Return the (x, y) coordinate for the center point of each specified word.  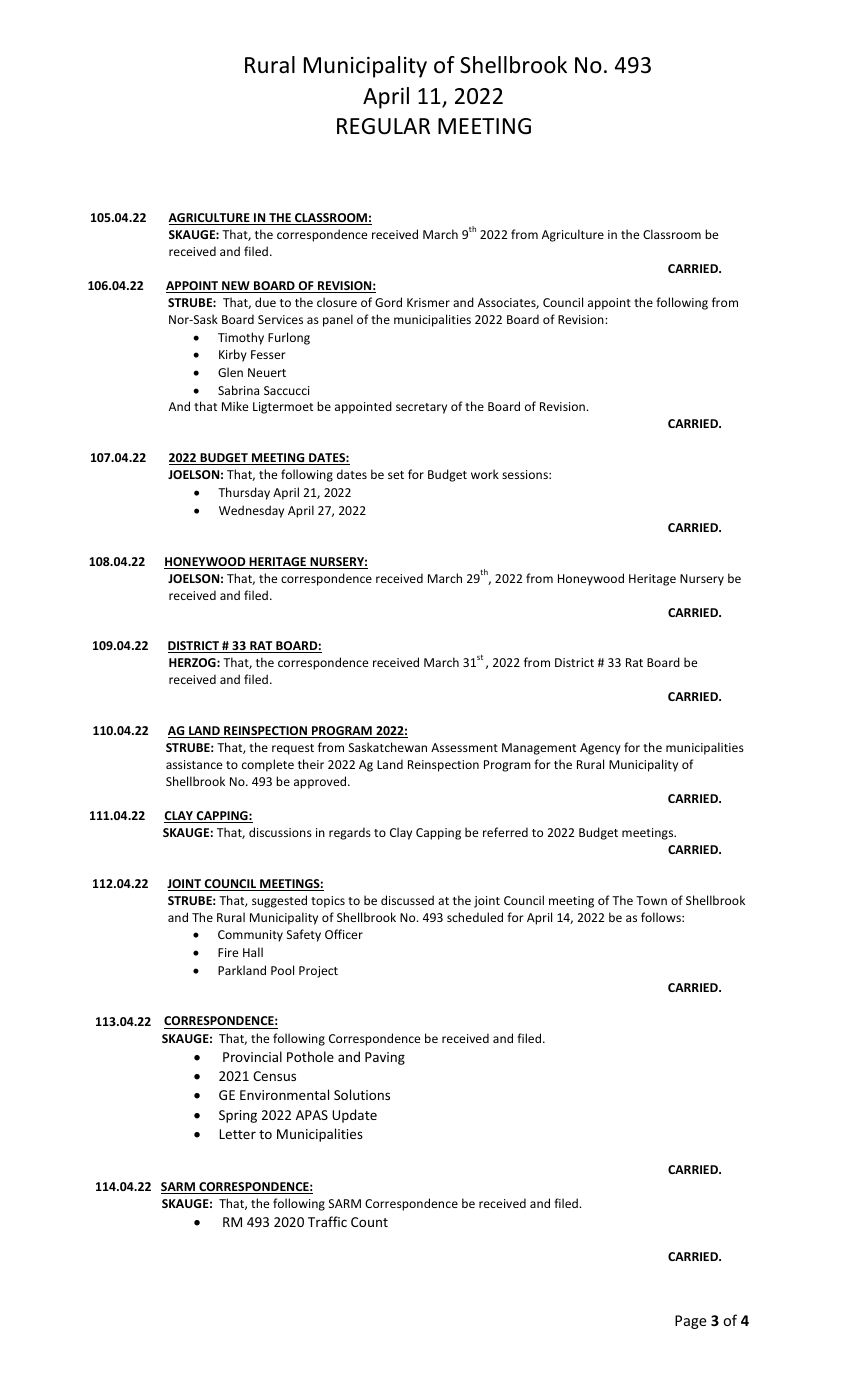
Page (691, 1322)
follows (662, 917)
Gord (388, 302)
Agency (600, 749)
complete (268, 765)
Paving (385, 1058)
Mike (235, 406)
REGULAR (383, 126)
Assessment (464, 747)
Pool (282, 970)
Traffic (327, 1221)
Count (369, 1222)
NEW (236, 287)
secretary (421, 408)
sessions (526, 474)
